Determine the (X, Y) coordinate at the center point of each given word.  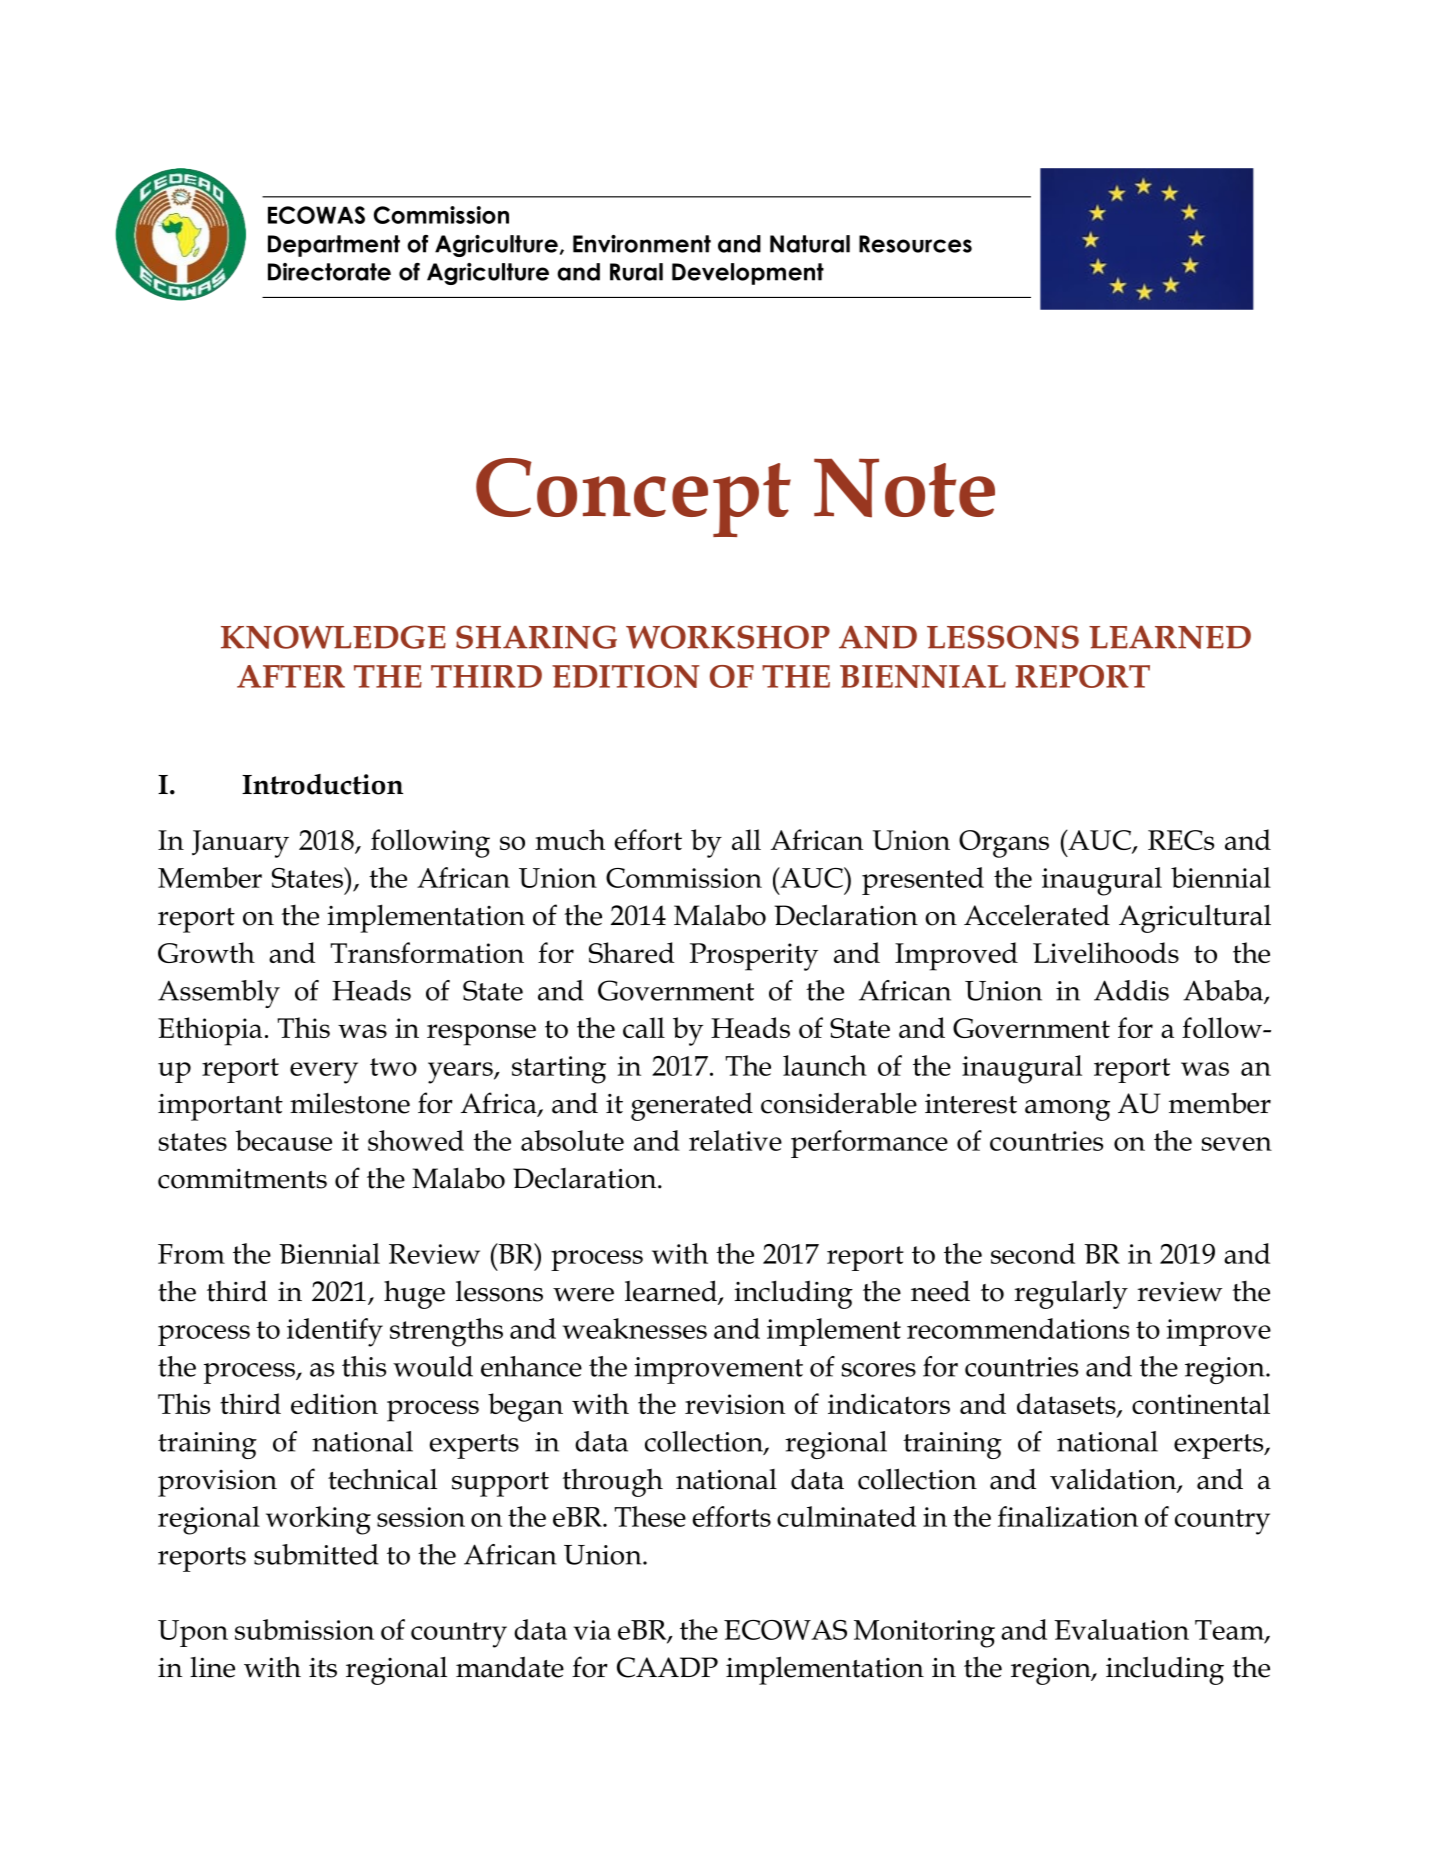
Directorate (329, 272)
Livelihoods (1106, 952)
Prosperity (754, 957)
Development (748, 274)
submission (304, 1629)
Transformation (427, 952)
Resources (915, 244)
